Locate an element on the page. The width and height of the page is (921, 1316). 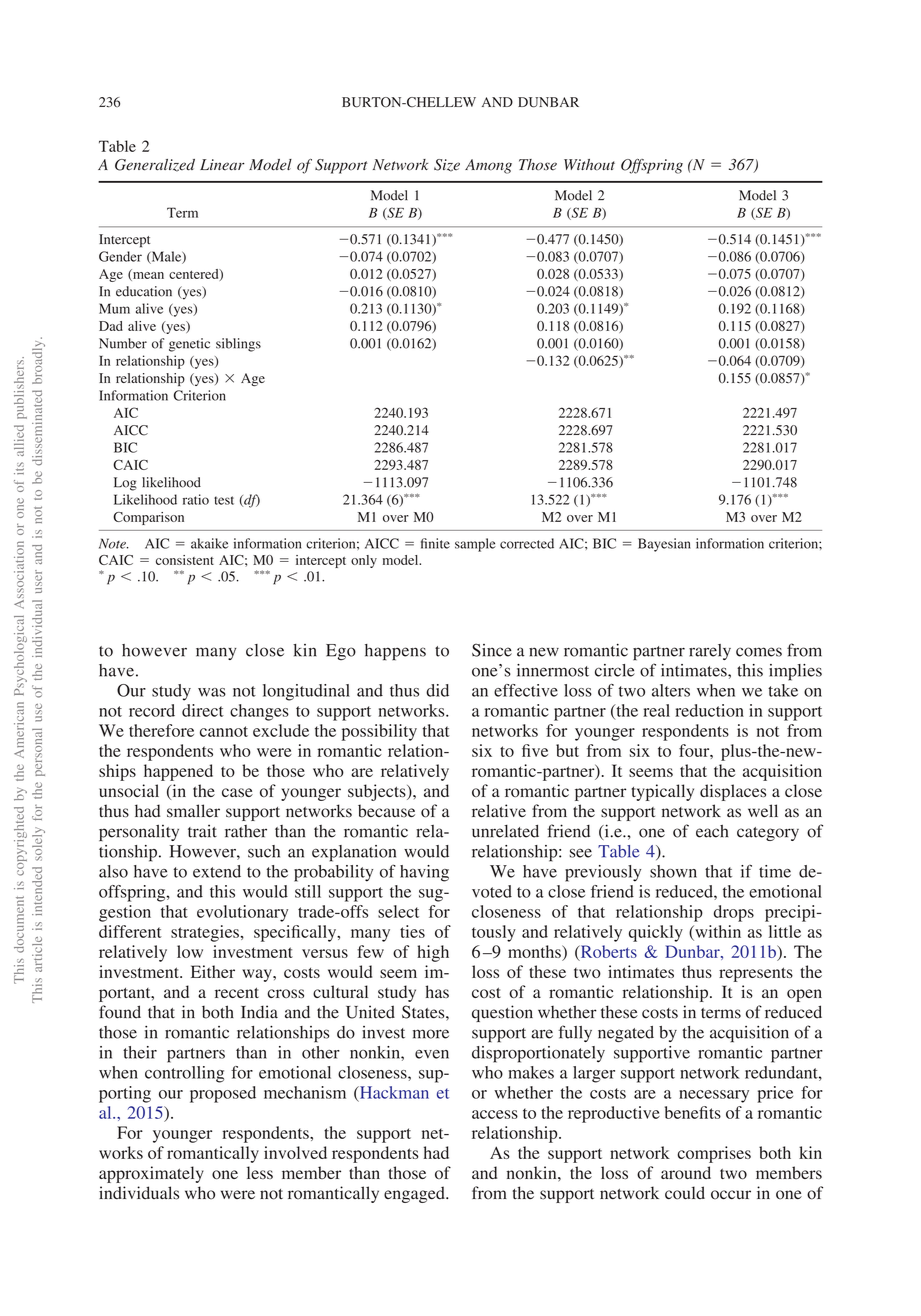
Size is located at coordinates (447, 165).
